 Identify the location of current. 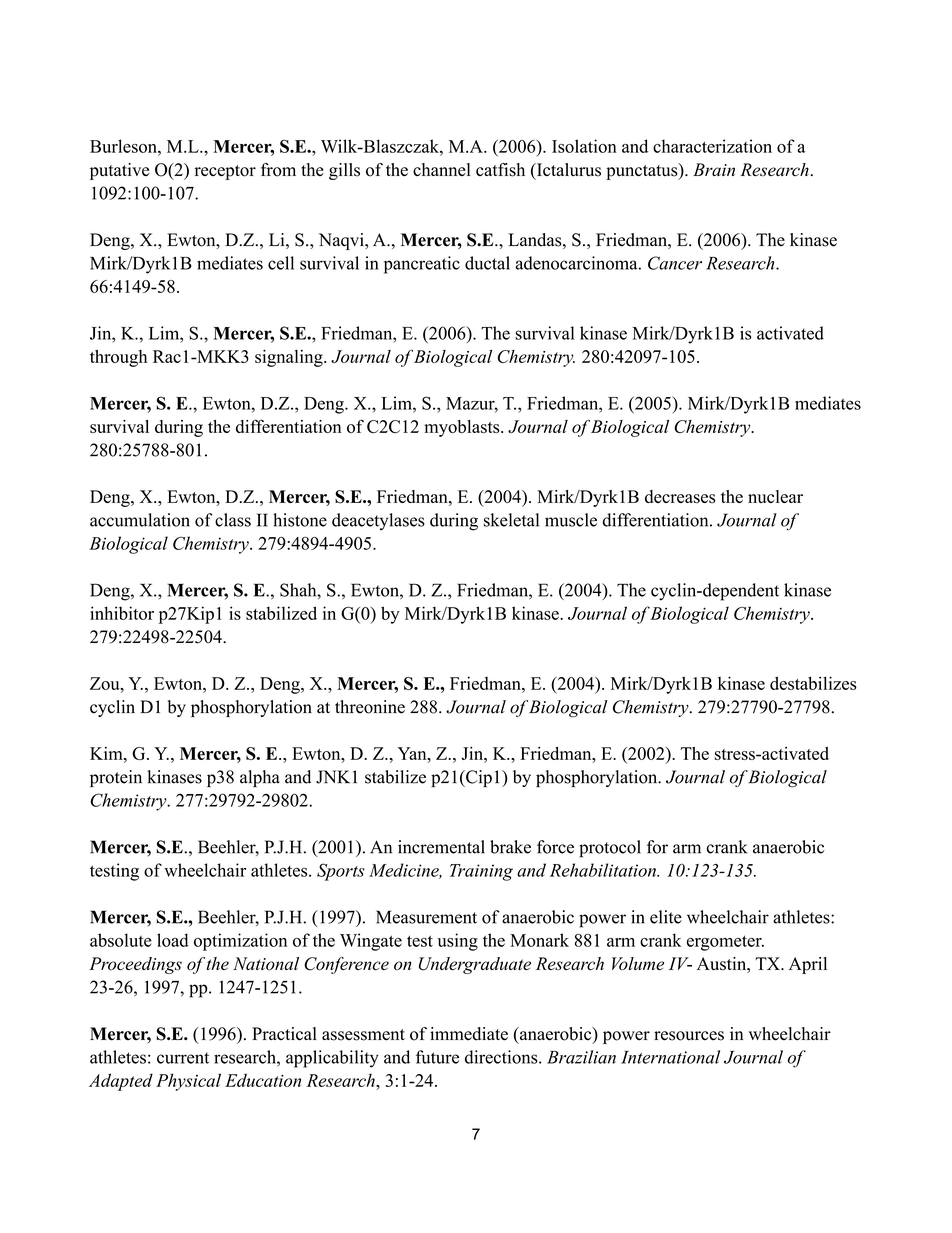
(183, 1058).
